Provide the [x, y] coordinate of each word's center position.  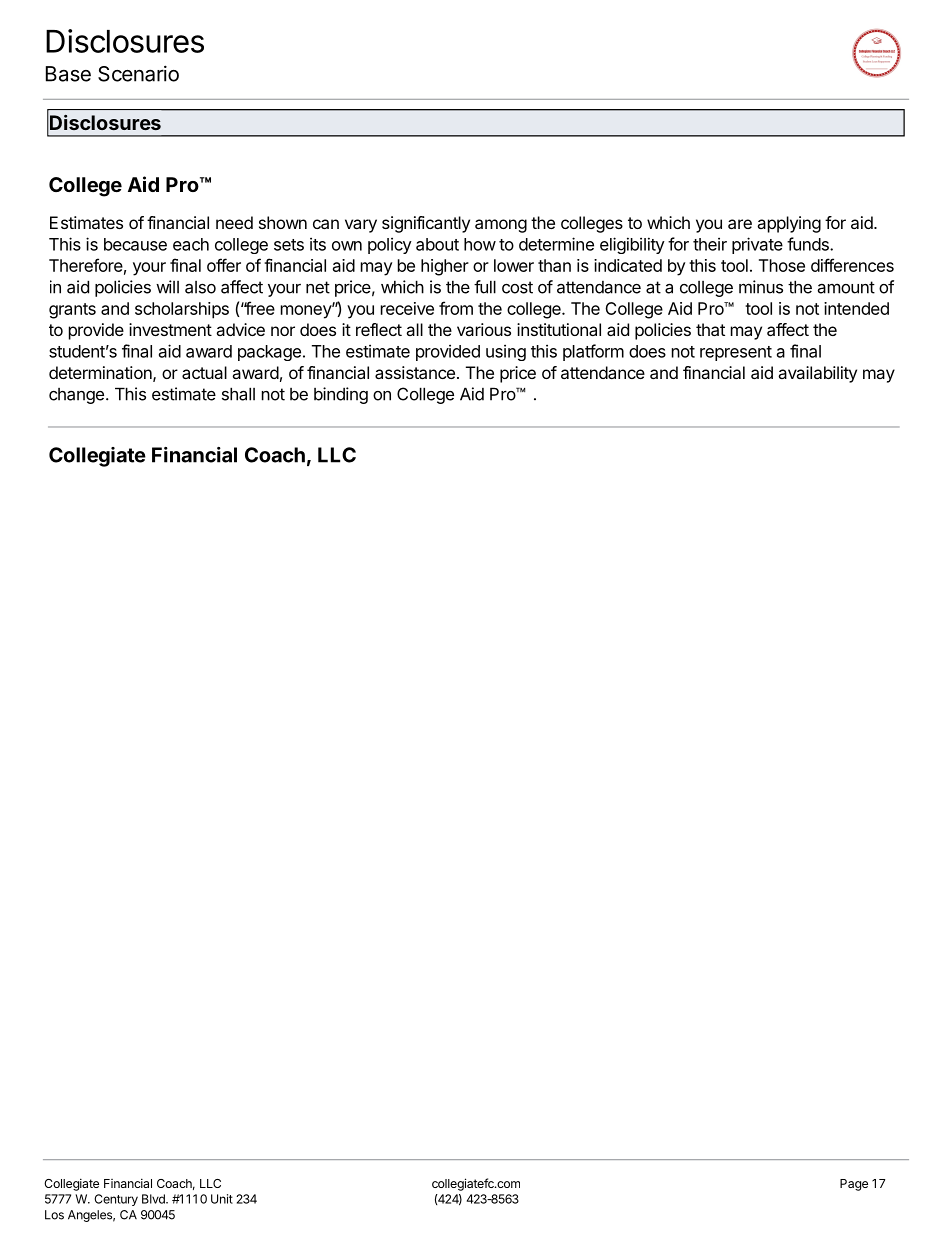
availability [817, 374]
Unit [222, 1199]
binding [341, 395]
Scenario [138, 73]
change [76, 396]
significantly [426, 224]
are [740, 224]
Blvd [154, 1199]
